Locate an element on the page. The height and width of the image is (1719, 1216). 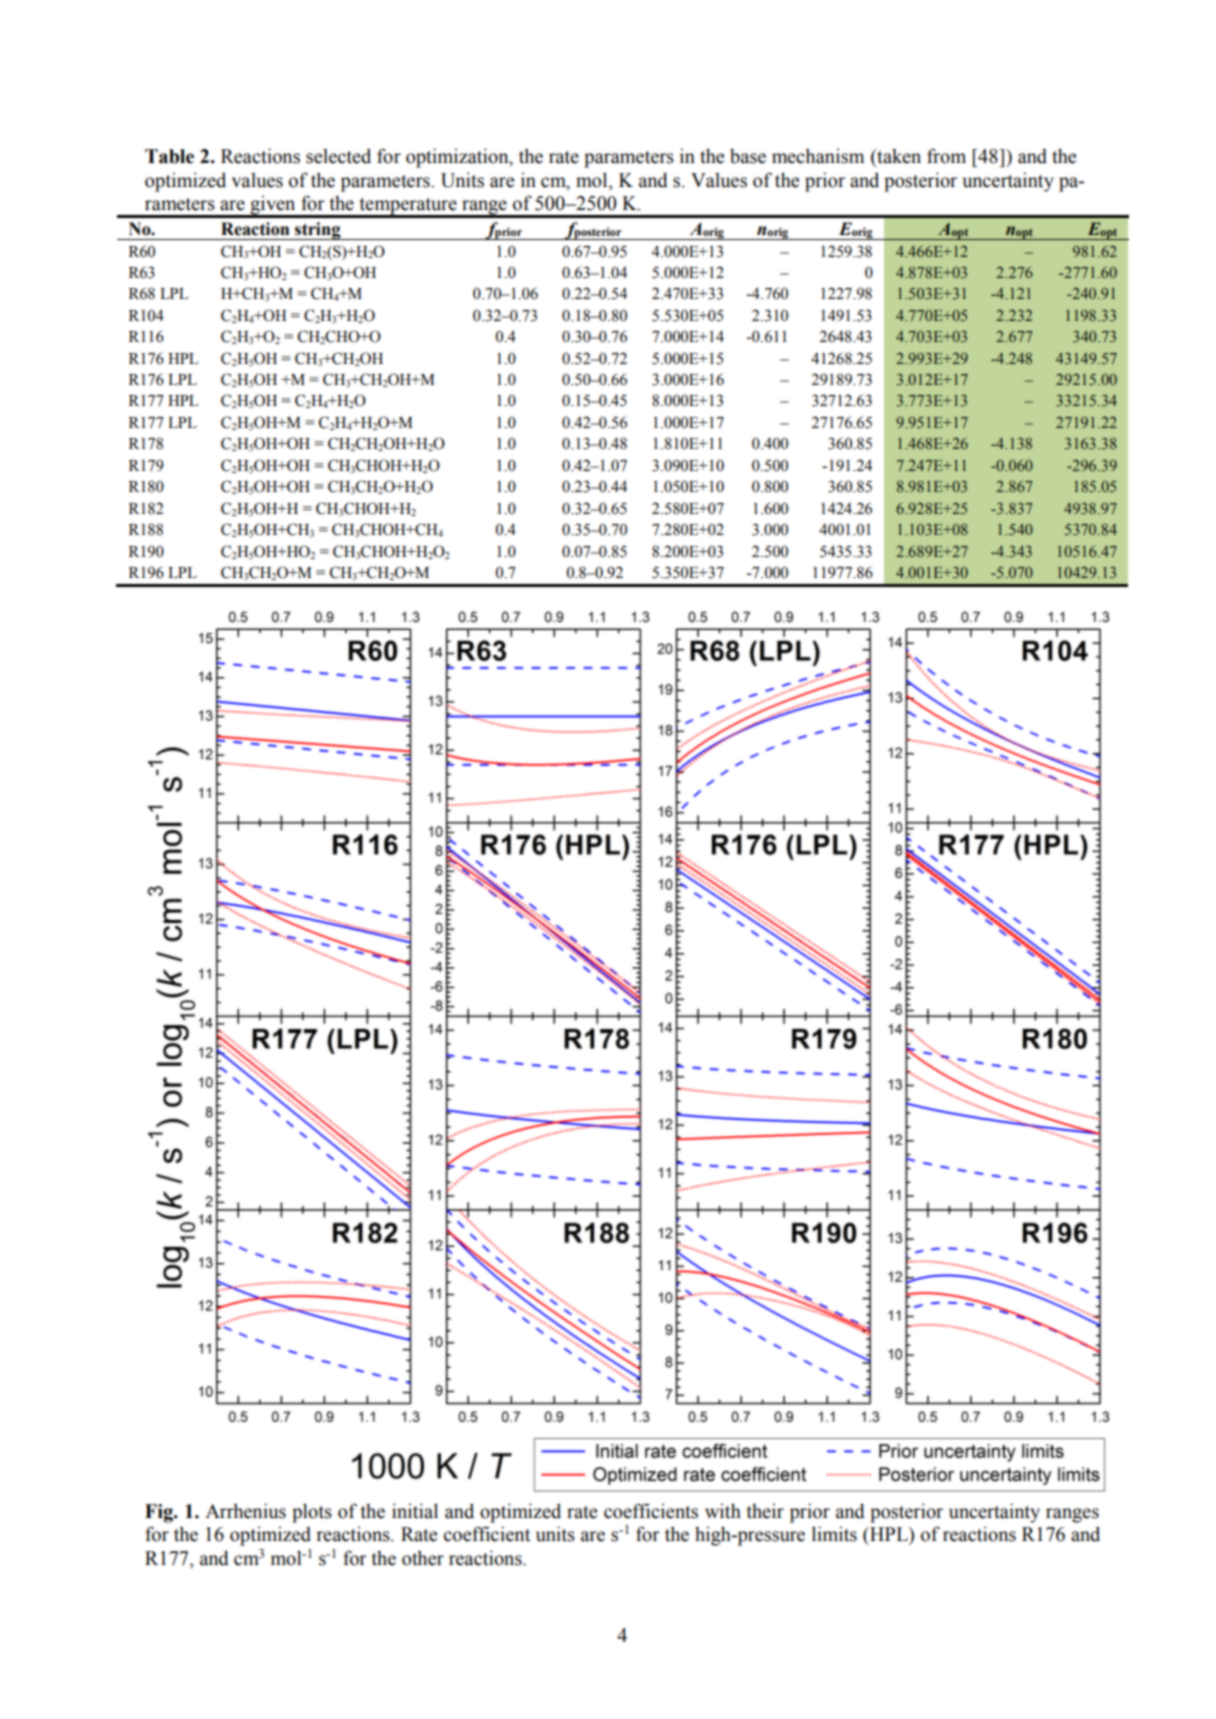
taken is located at coordinates (898, 156).
